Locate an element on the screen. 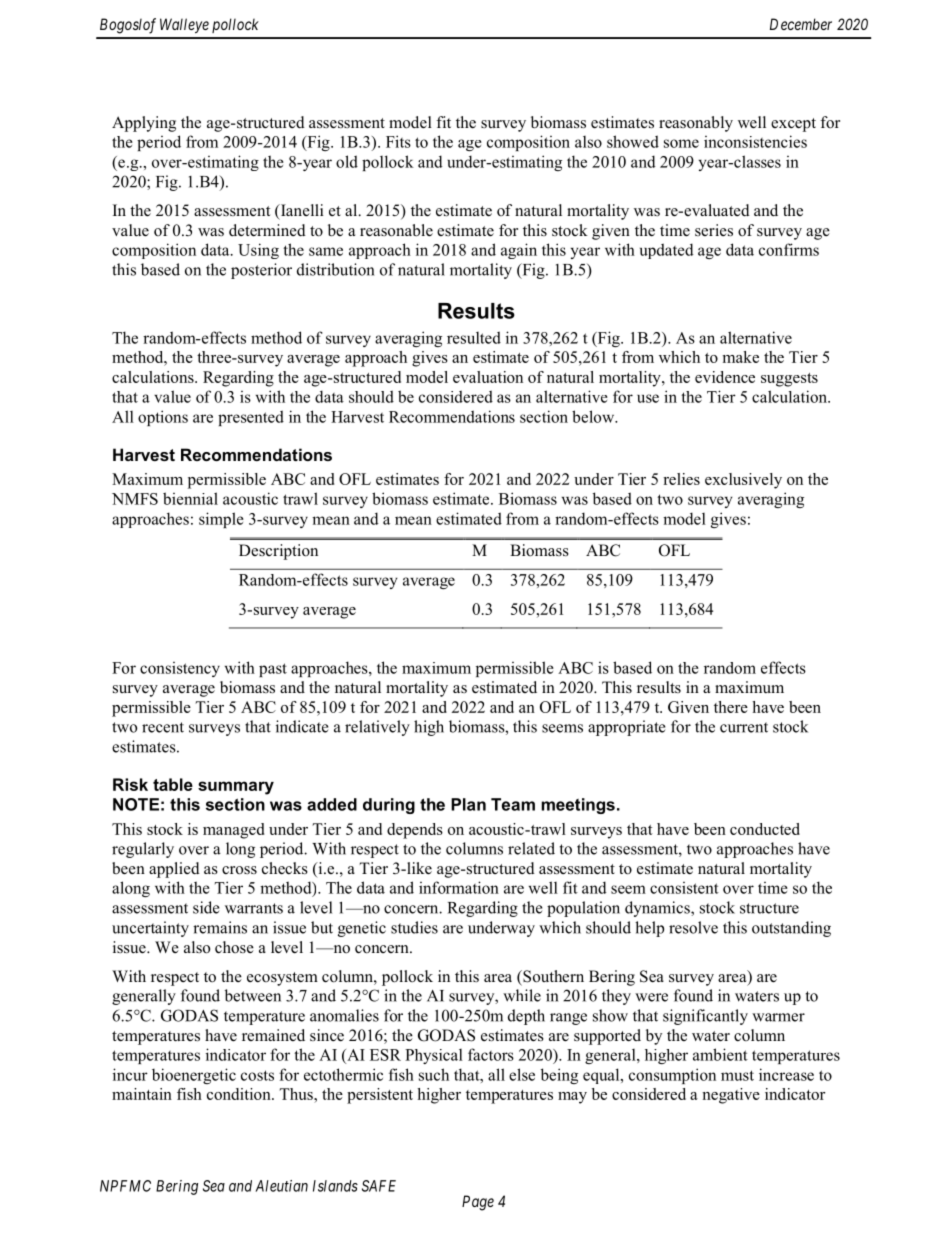  condition is located at coordinates (240, 1094).
